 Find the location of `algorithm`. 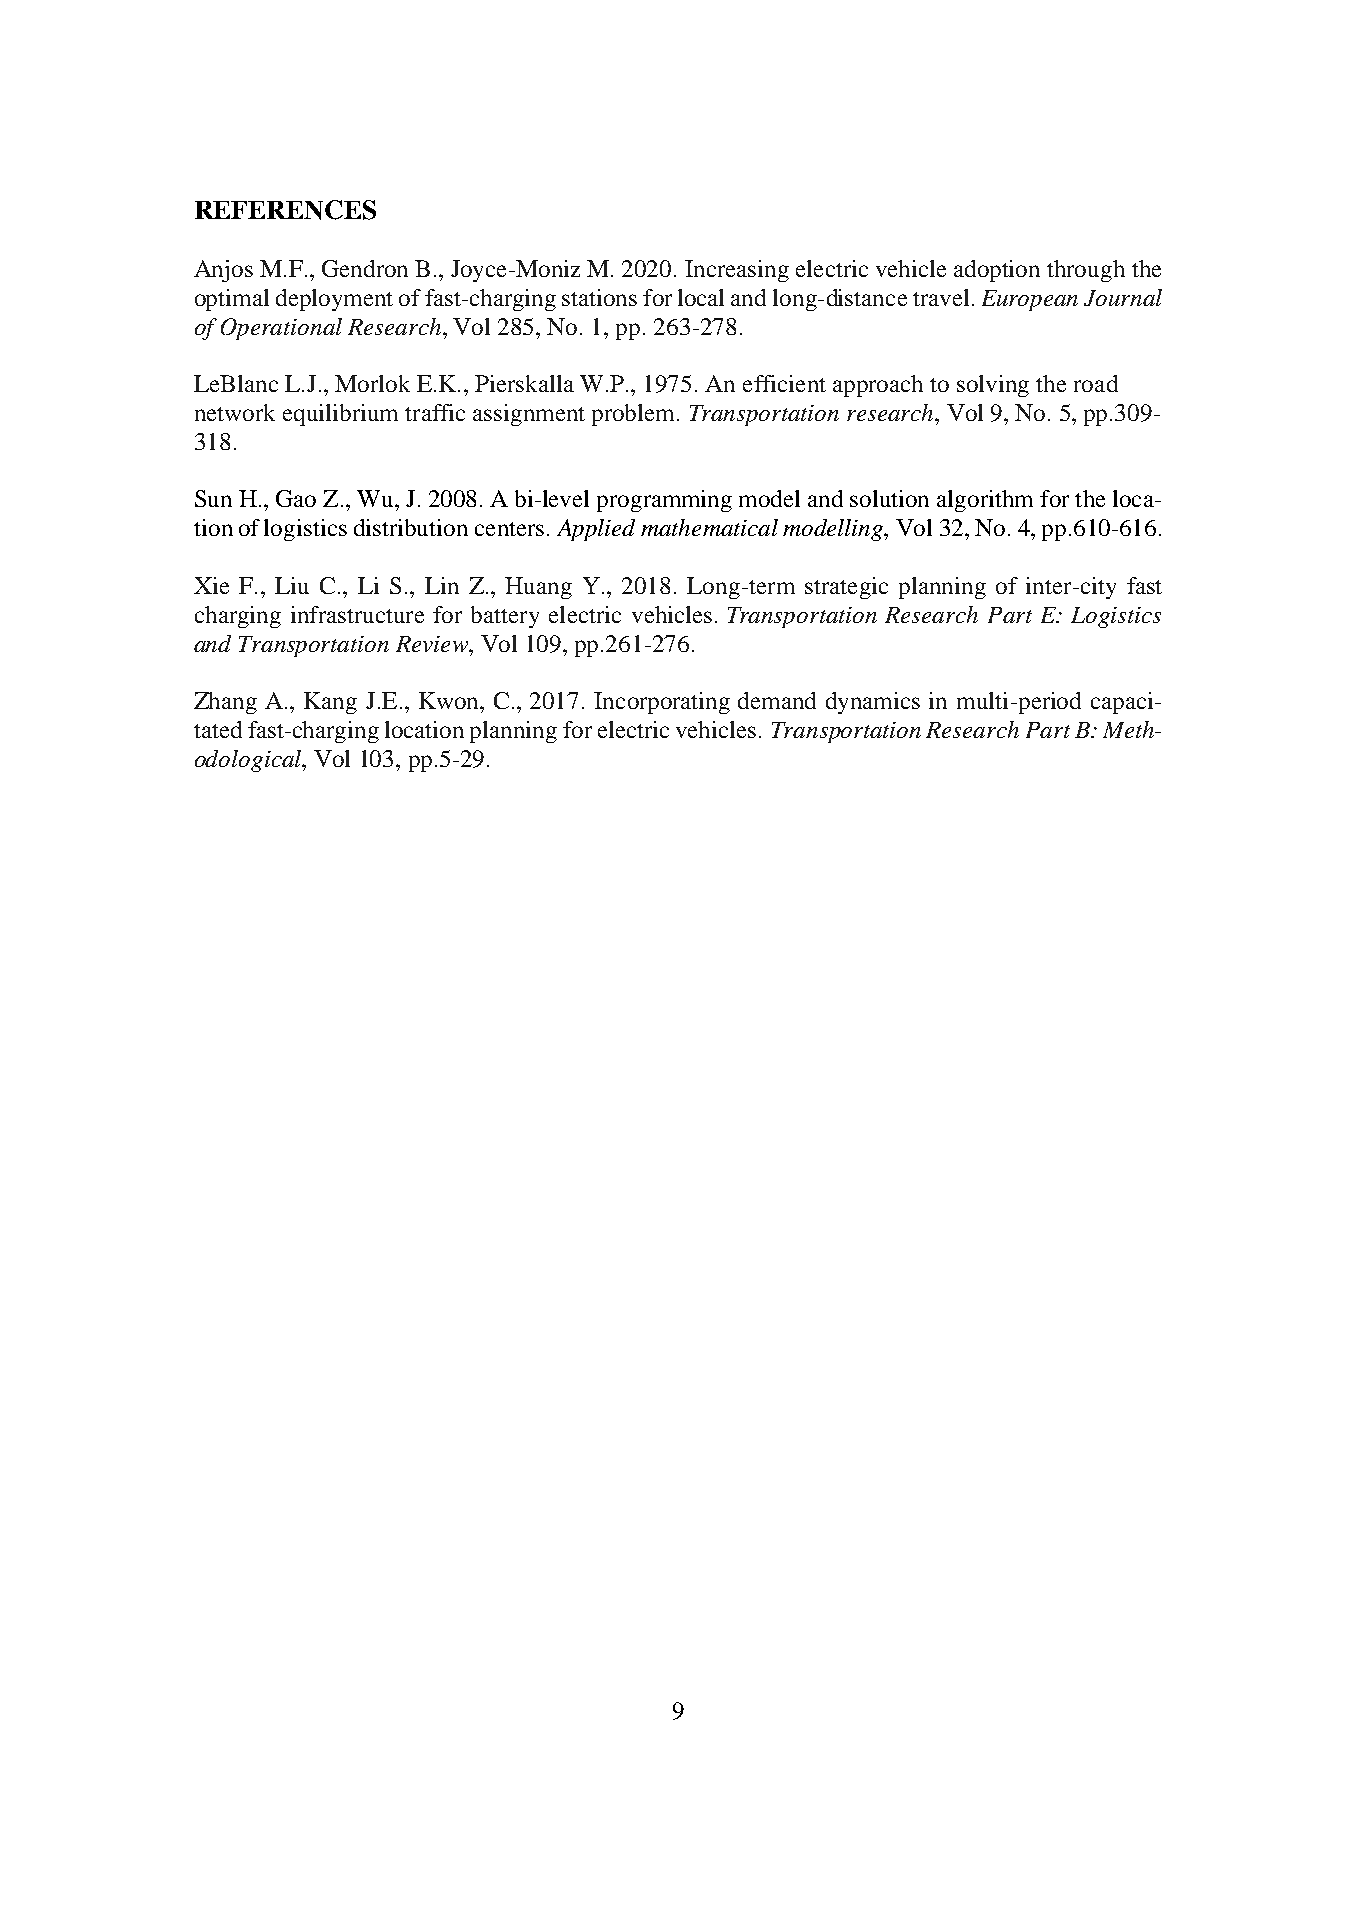

algorithm is located at coordinates (985, 501).
